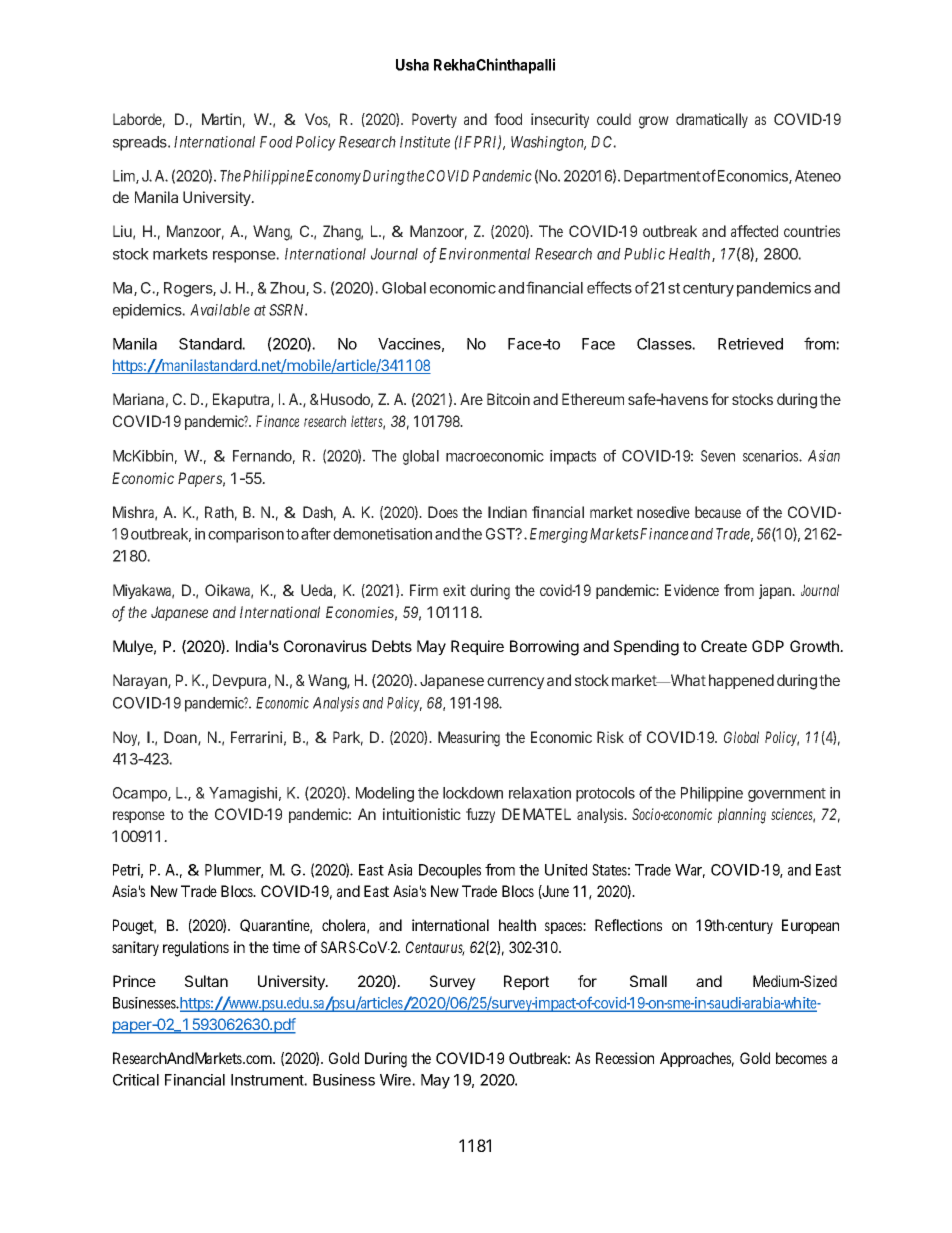 This screenshot has width=952, height=1233. Describe the element at coordinates (125, 177) in the screenshot. I see `Lim` at that location.
